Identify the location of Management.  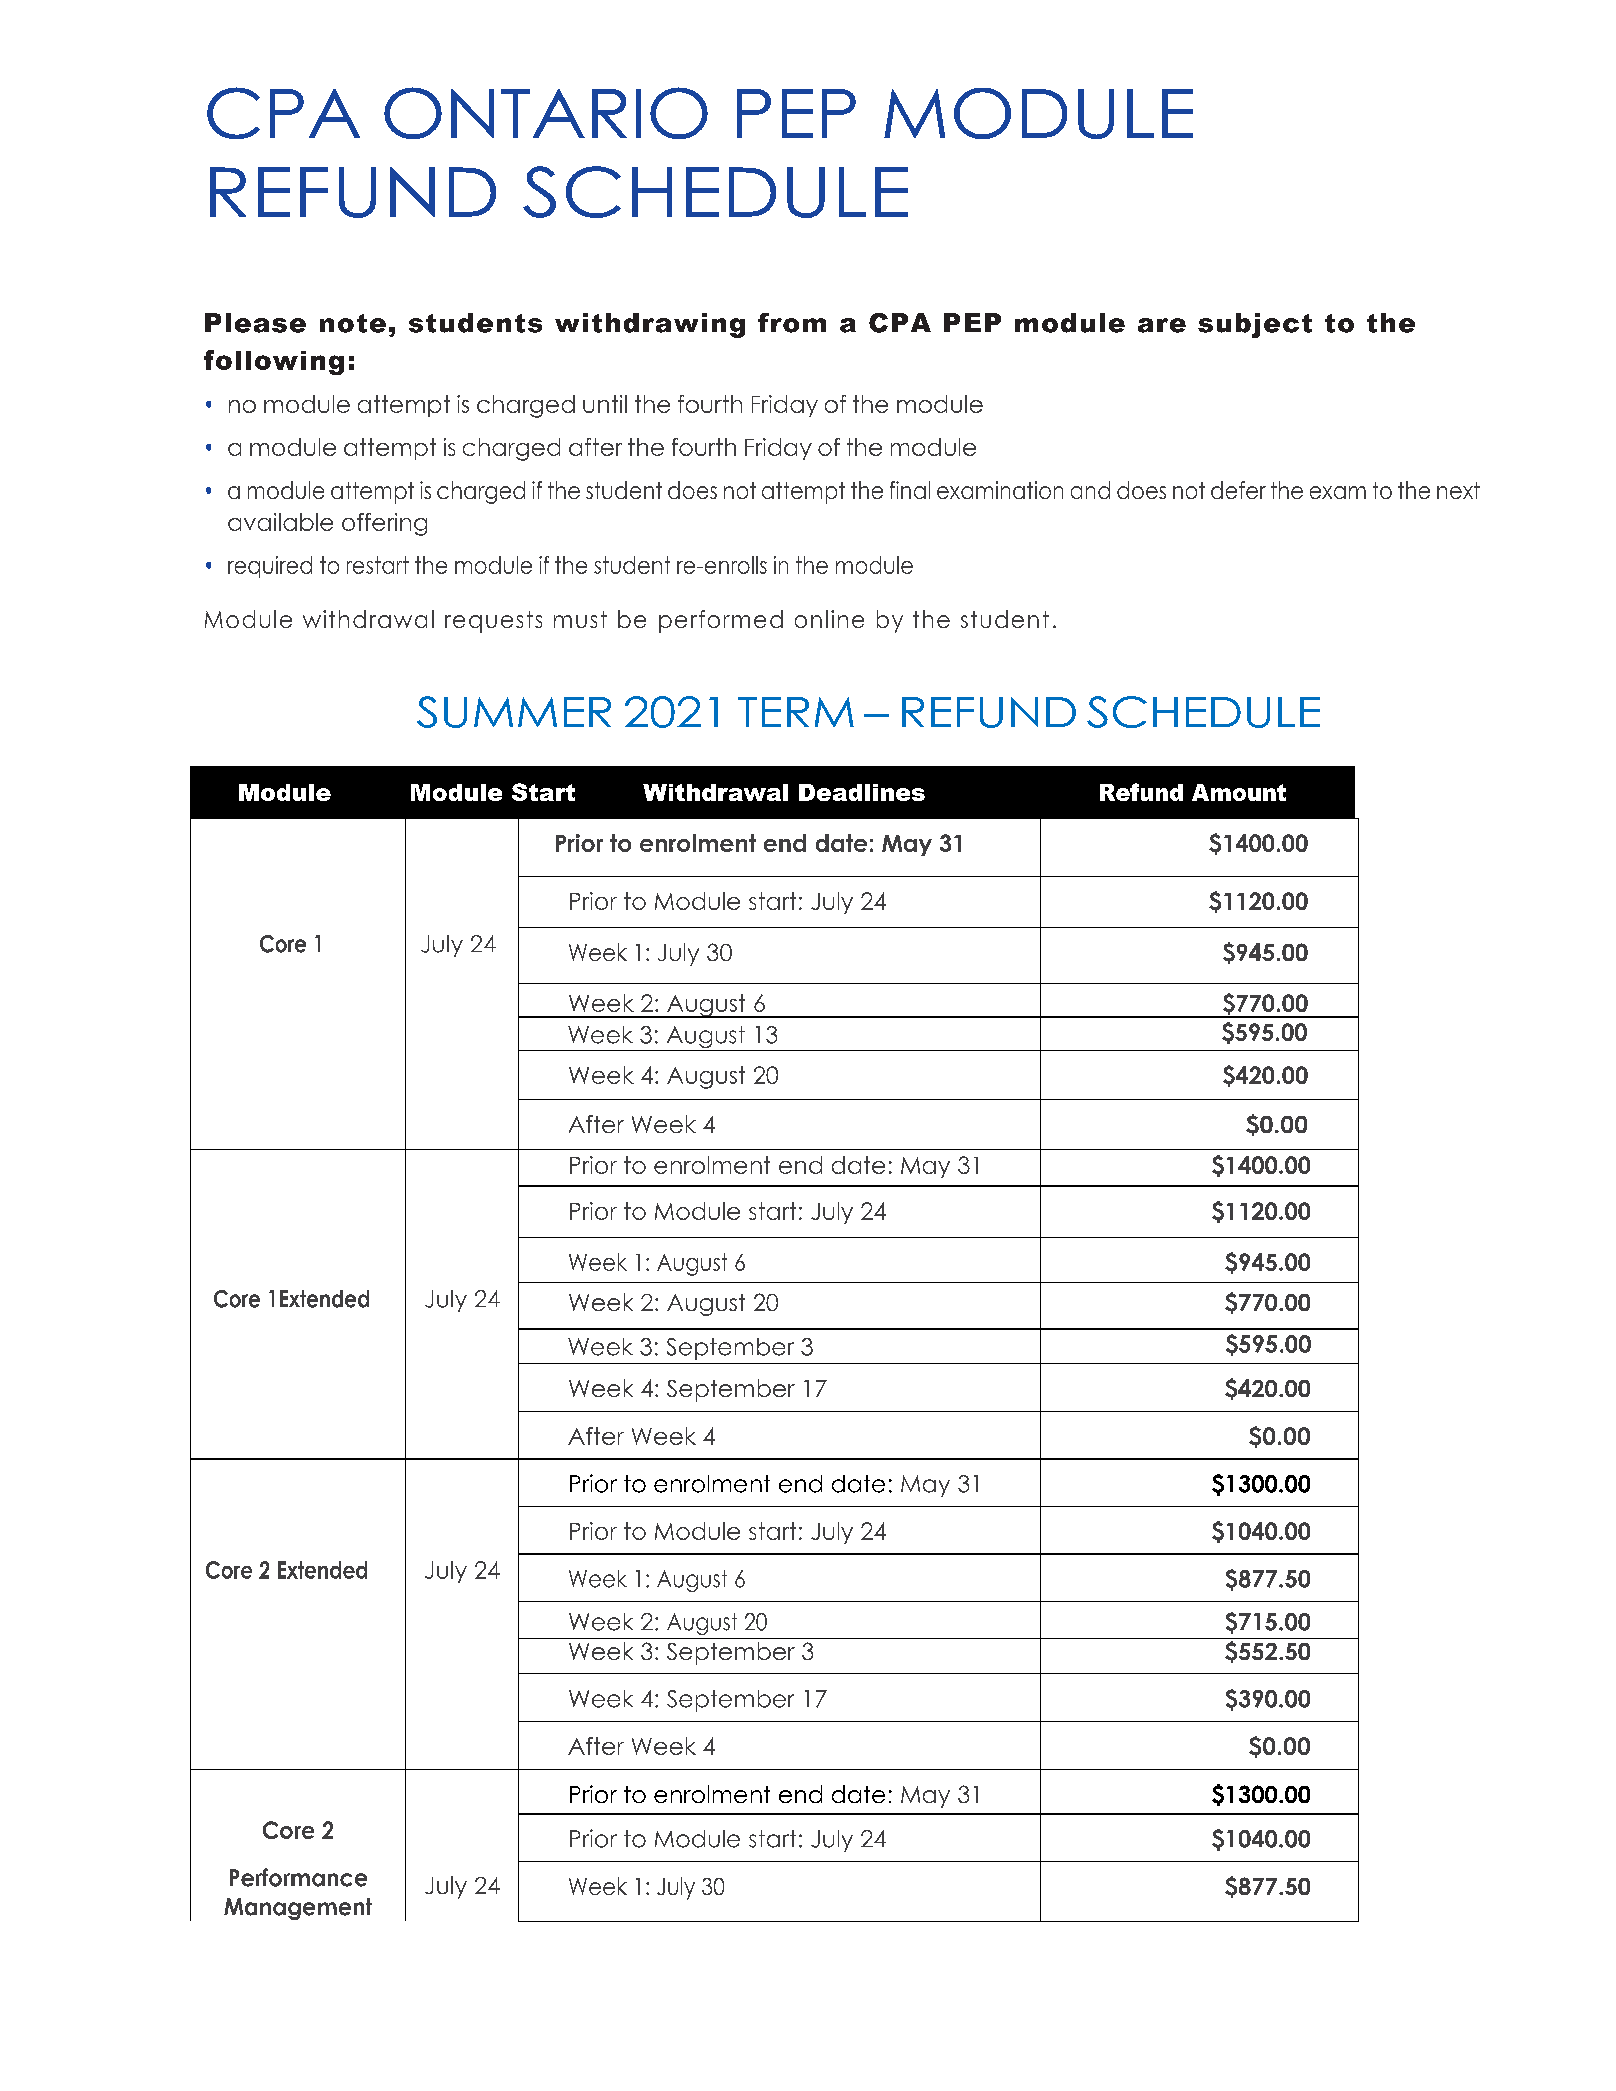
(298, 1909).
